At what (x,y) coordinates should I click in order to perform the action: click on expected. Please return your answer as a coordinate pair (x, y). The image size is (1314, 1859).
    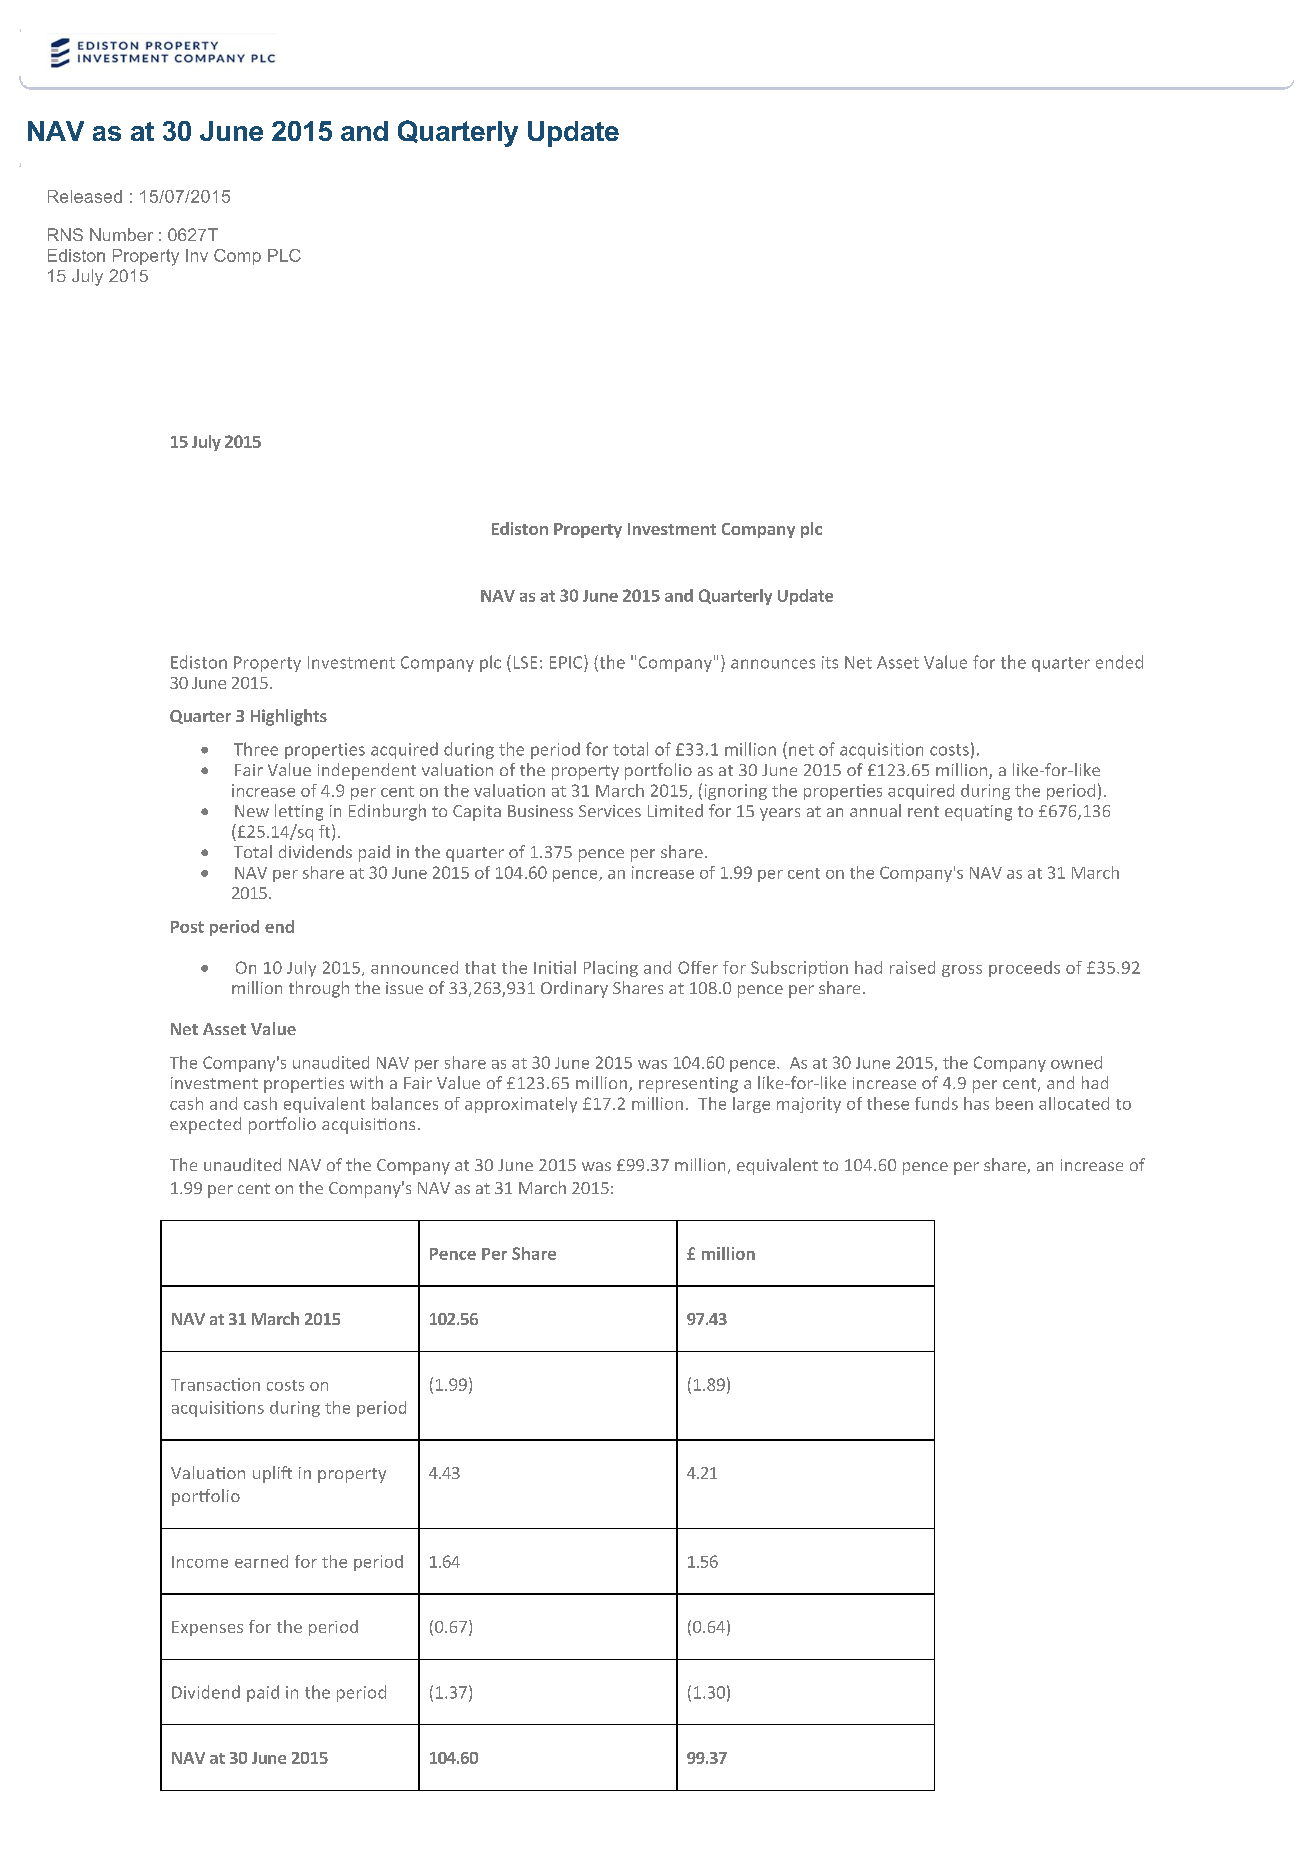
    Looking at the image, I should click on (205, 1125).
